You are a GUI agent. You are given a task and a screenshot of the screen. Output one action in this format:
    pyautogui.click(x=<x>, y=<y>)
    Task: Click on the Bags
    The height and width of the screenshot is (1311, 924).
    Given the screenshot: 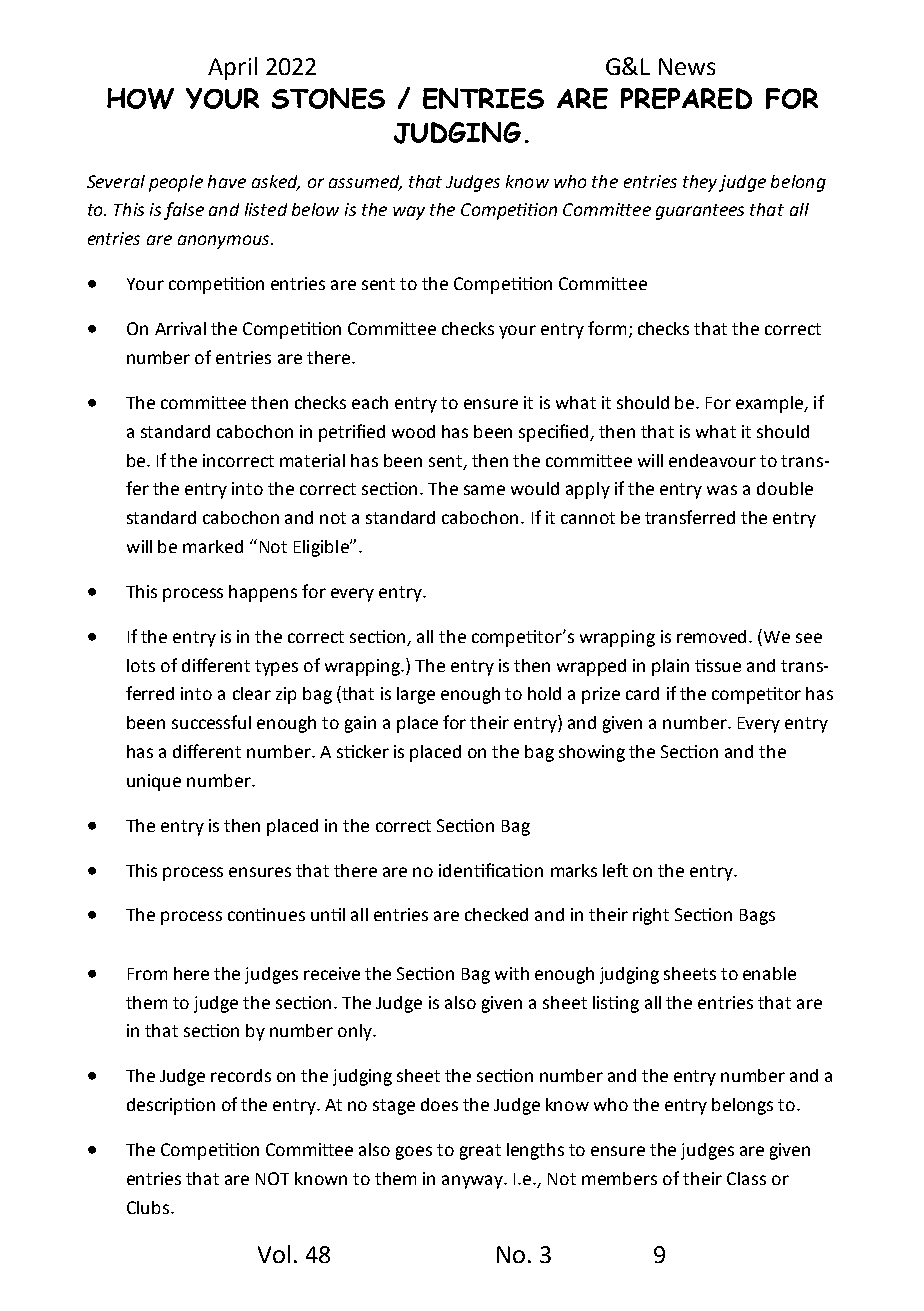 What is the action you would take?
    pyautogui.click(x=757, y=917)
